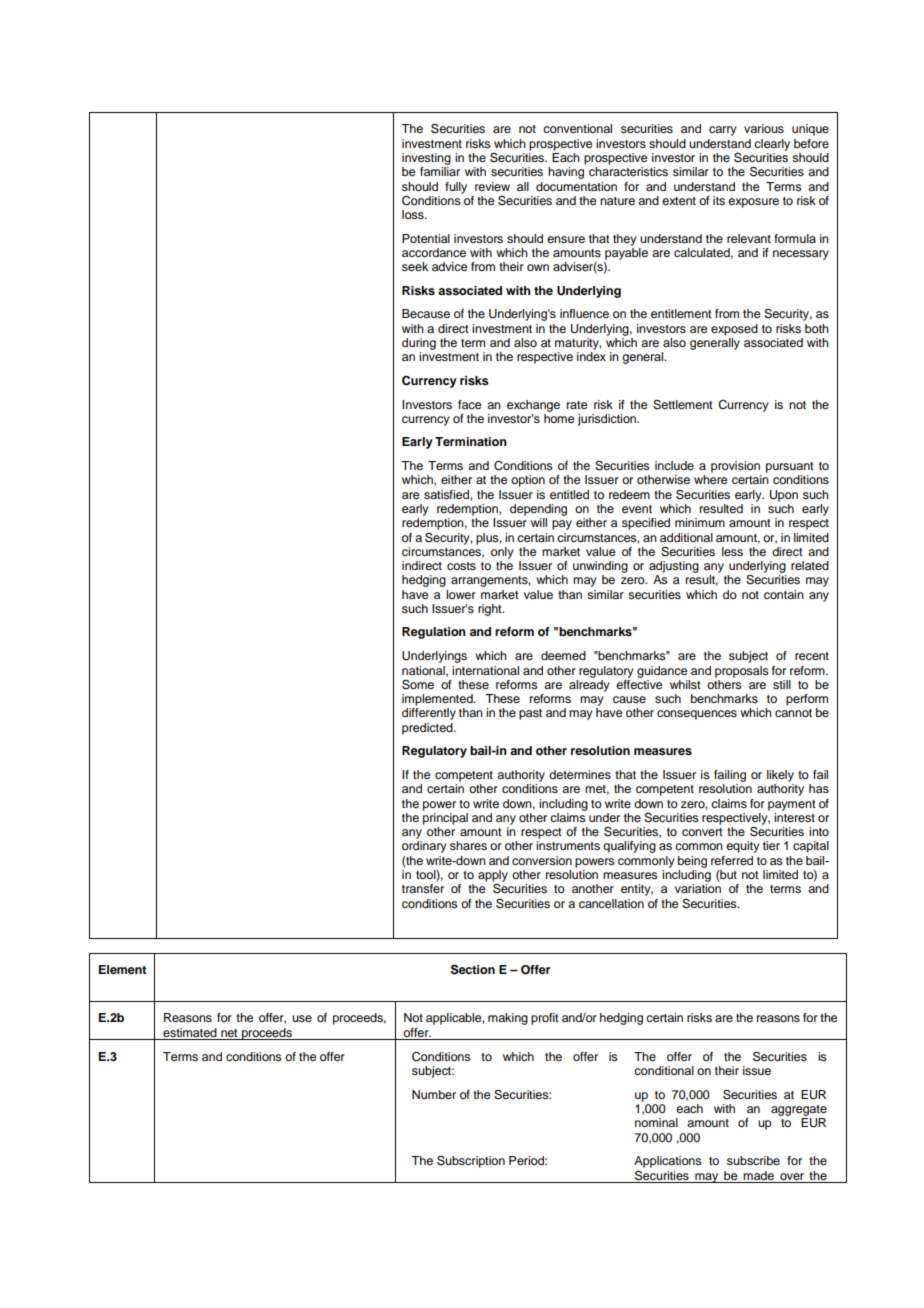  I want to click on proposals, so click(742, 672).
